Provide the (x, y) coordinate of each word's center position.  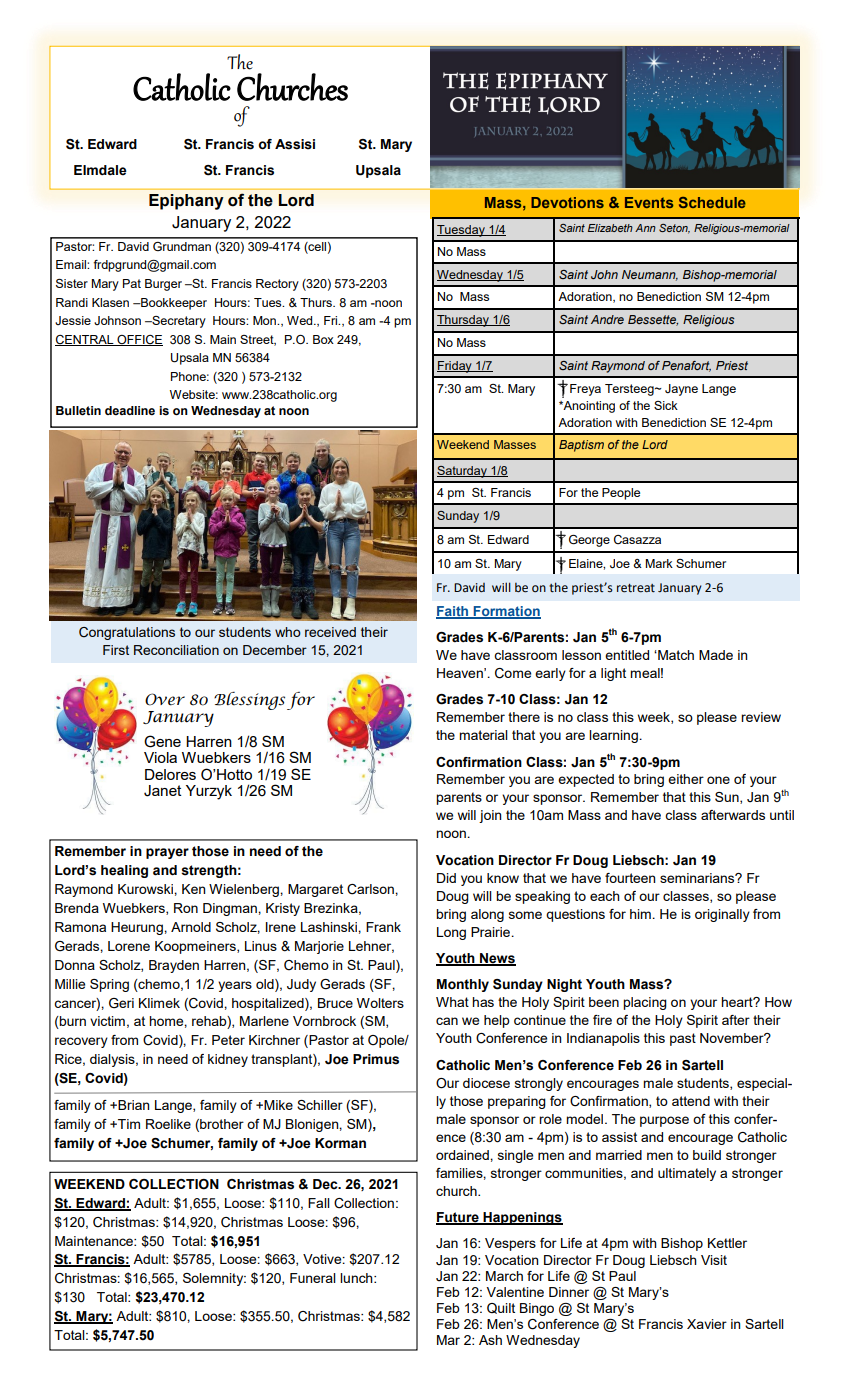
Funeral (313, 1278)
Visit (714, 1260)
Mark (659, 563)
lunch (357, 1278)
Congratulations (127, 633)
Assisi (295, 144)
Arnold (191, 927)
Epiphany (186, 202)
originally (722, 915)
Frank (383, 927)
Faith (453, 612)
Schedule (712, 202)
